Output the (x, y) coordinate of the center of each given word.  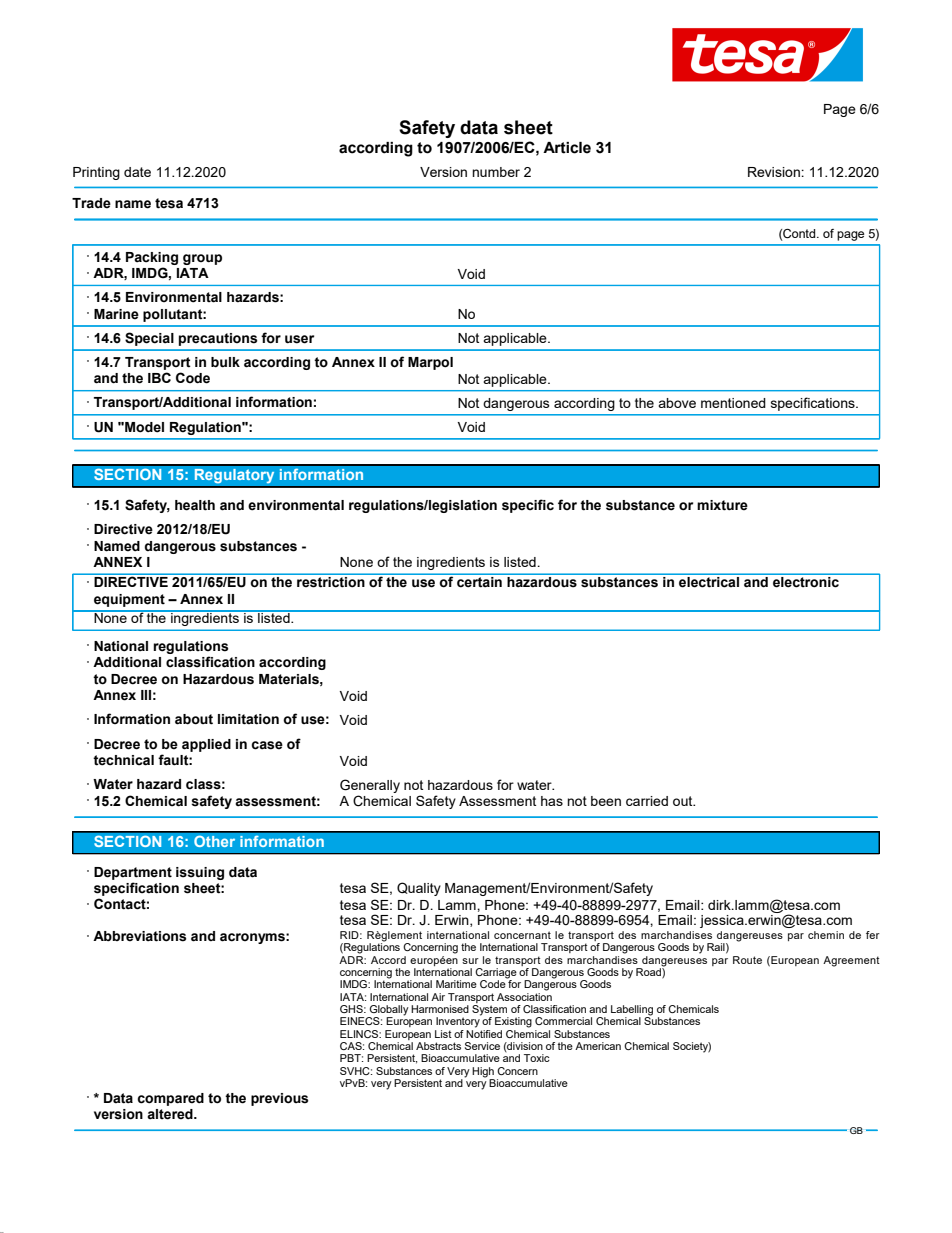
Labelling (632, 1011)
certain (479, 582)
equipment (129, 600)
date (137, 172)
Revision (775, 172)
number (496, 172)
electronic (806, 582)
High (483, 1072)
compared (170, 1099)
